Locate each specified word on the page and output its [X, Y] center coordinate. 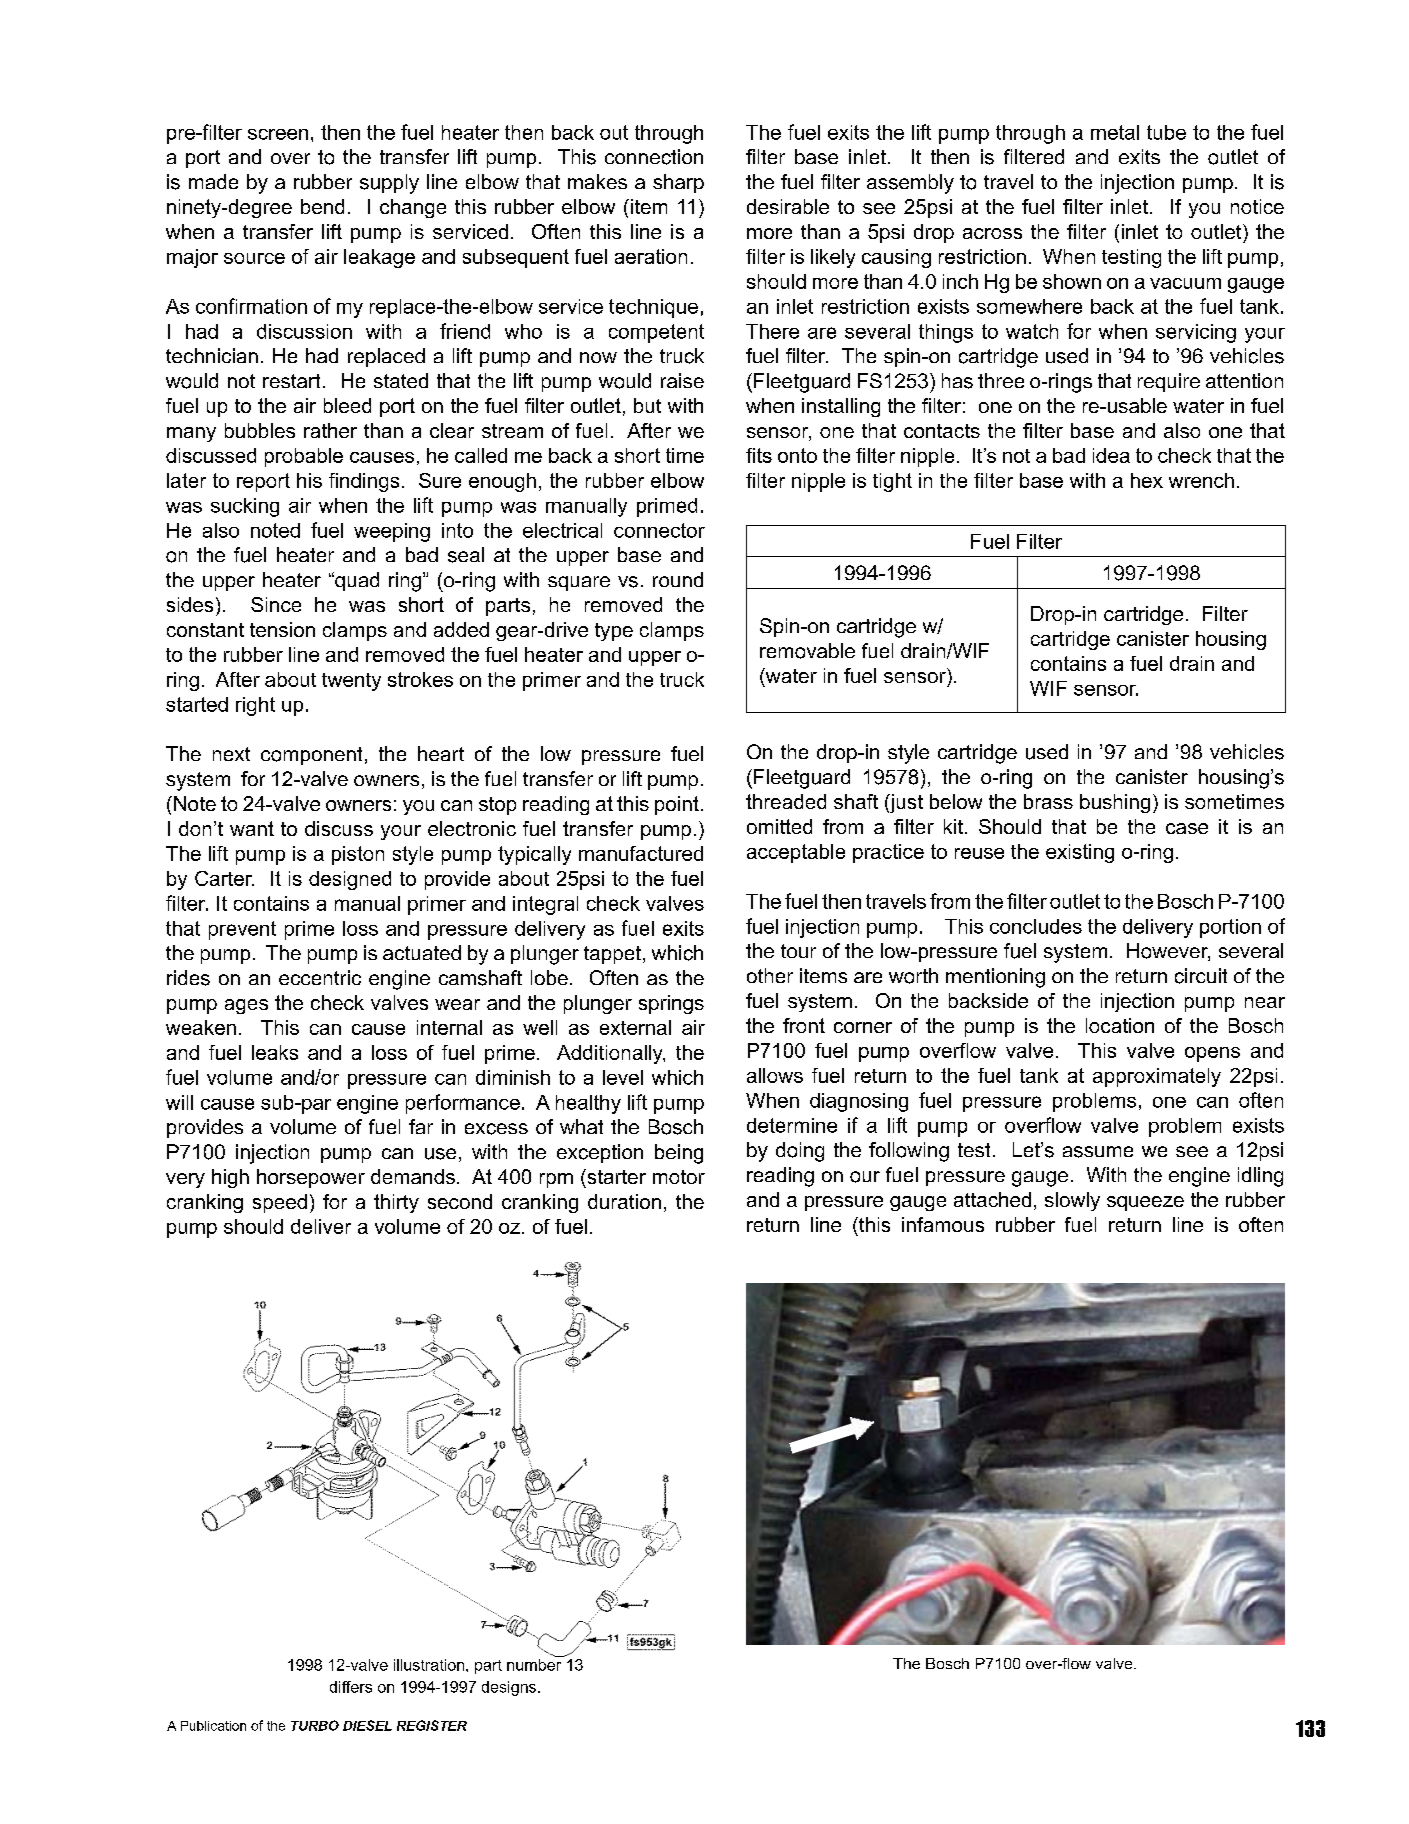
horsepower [311, 1178]
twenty [351, 682]
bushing [1115, 803]
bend [322, 206]
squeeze [1145, 1203]
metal [1115, 132]
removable [807, 651]
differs [351, 1687]
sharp [678, 183]
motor [679, 1177]
